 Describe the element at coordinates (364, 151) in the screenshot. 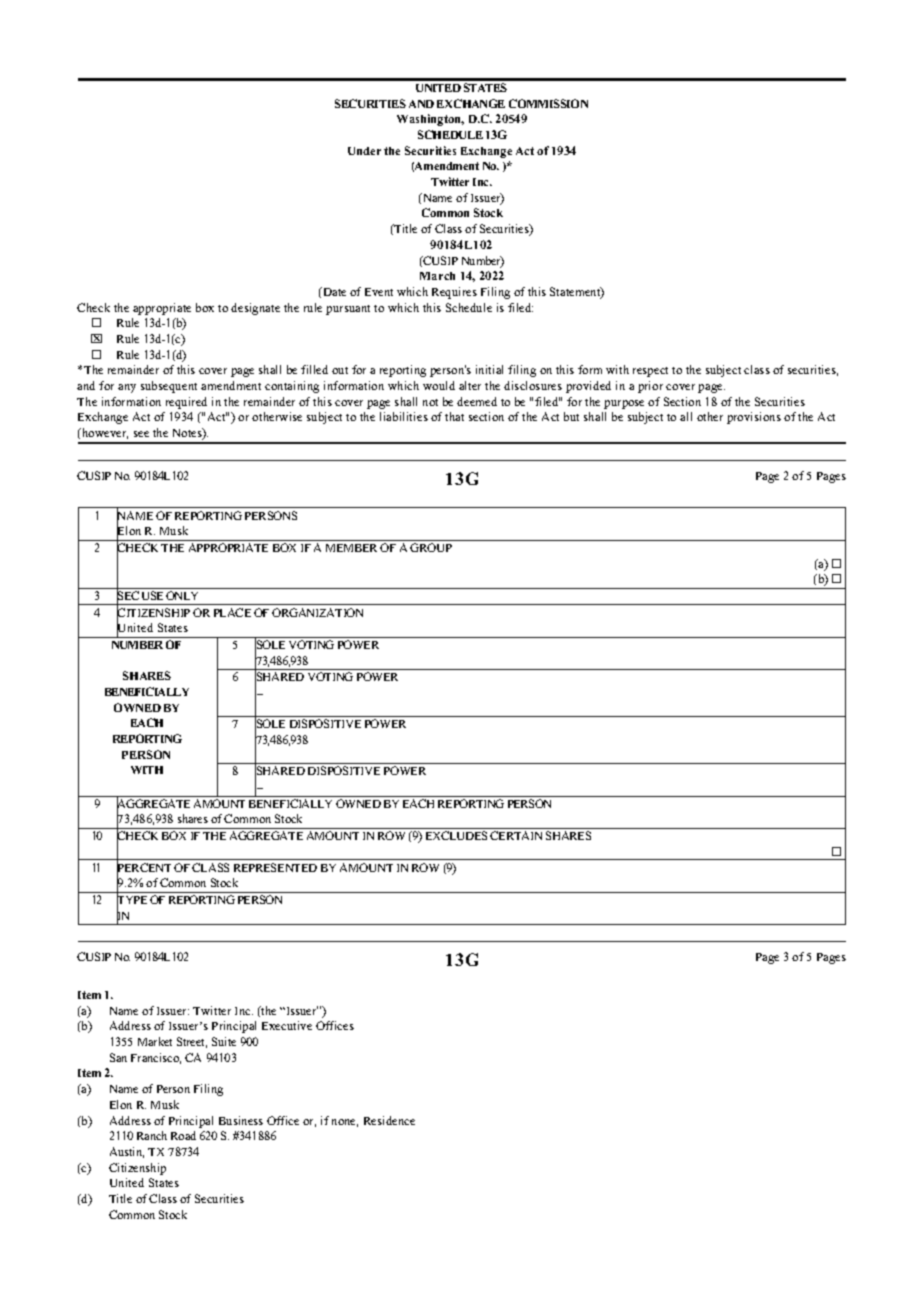

I see `Under` at that location.
